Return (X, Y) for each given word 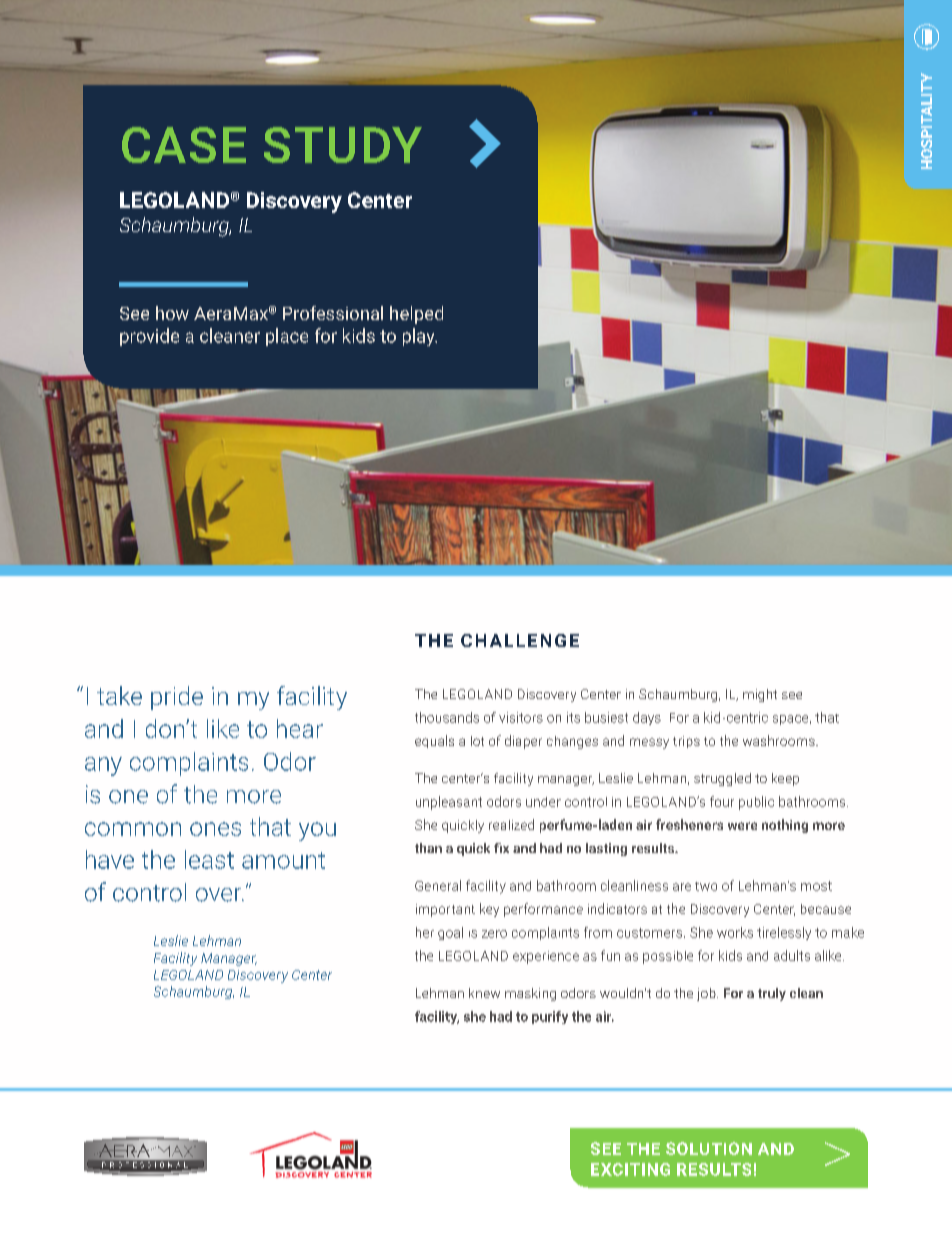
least (209, 859)
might (760, 695)
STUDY (343, 145)
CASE (184, 145)
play (420, 337)
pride (177, 698)
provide (149, 337)
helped (416, 315)
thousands (447, 717)
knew (484, 993)
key (489, 910)
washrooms (780, 740)
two (706, 886)
